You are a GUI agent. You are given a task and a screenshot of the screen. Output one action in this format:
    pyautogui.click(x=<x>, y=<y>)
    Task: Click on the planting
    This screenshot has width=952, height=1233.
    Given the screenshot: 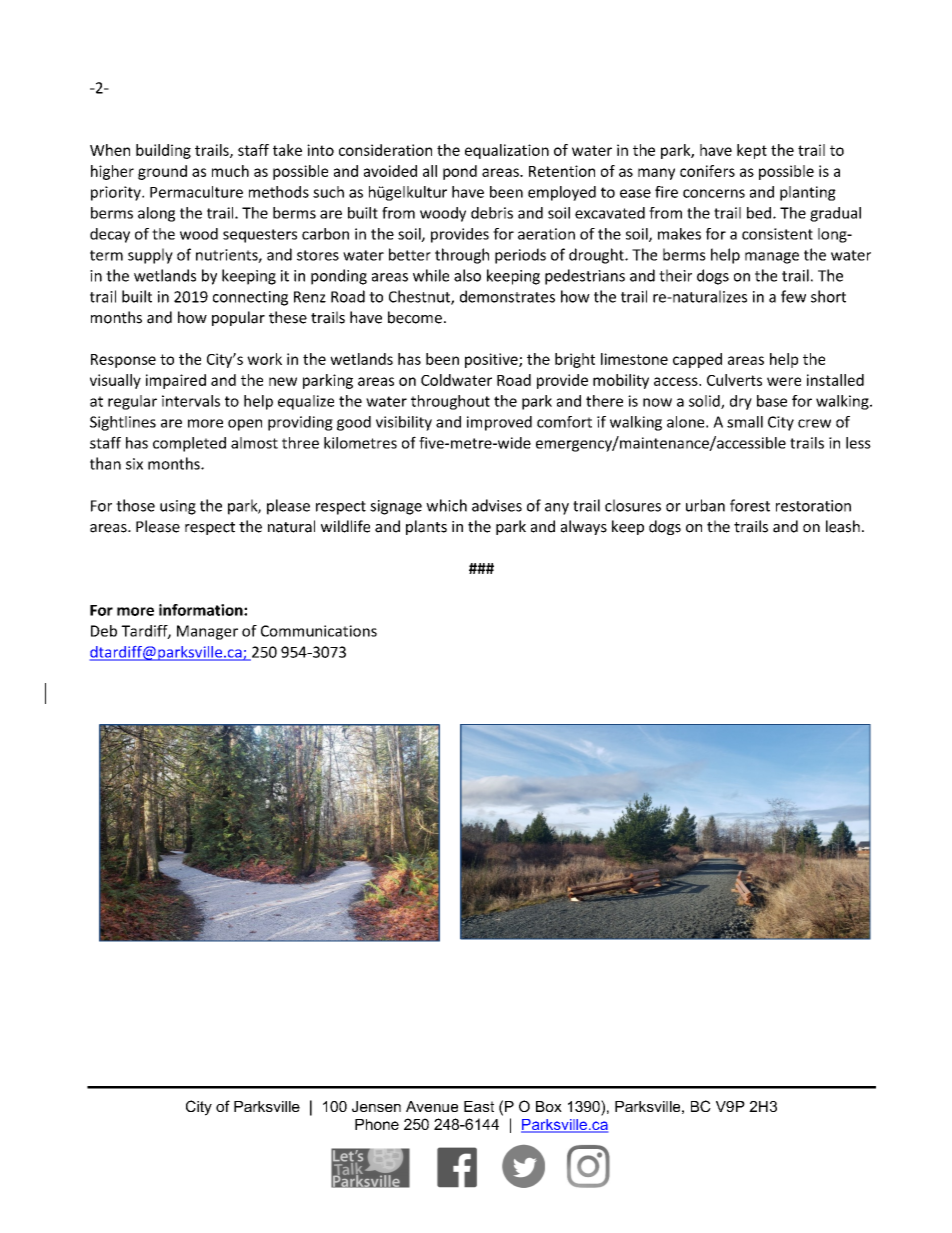 What is the action you would take?
    pyautogui.click(x=808, y=193)
